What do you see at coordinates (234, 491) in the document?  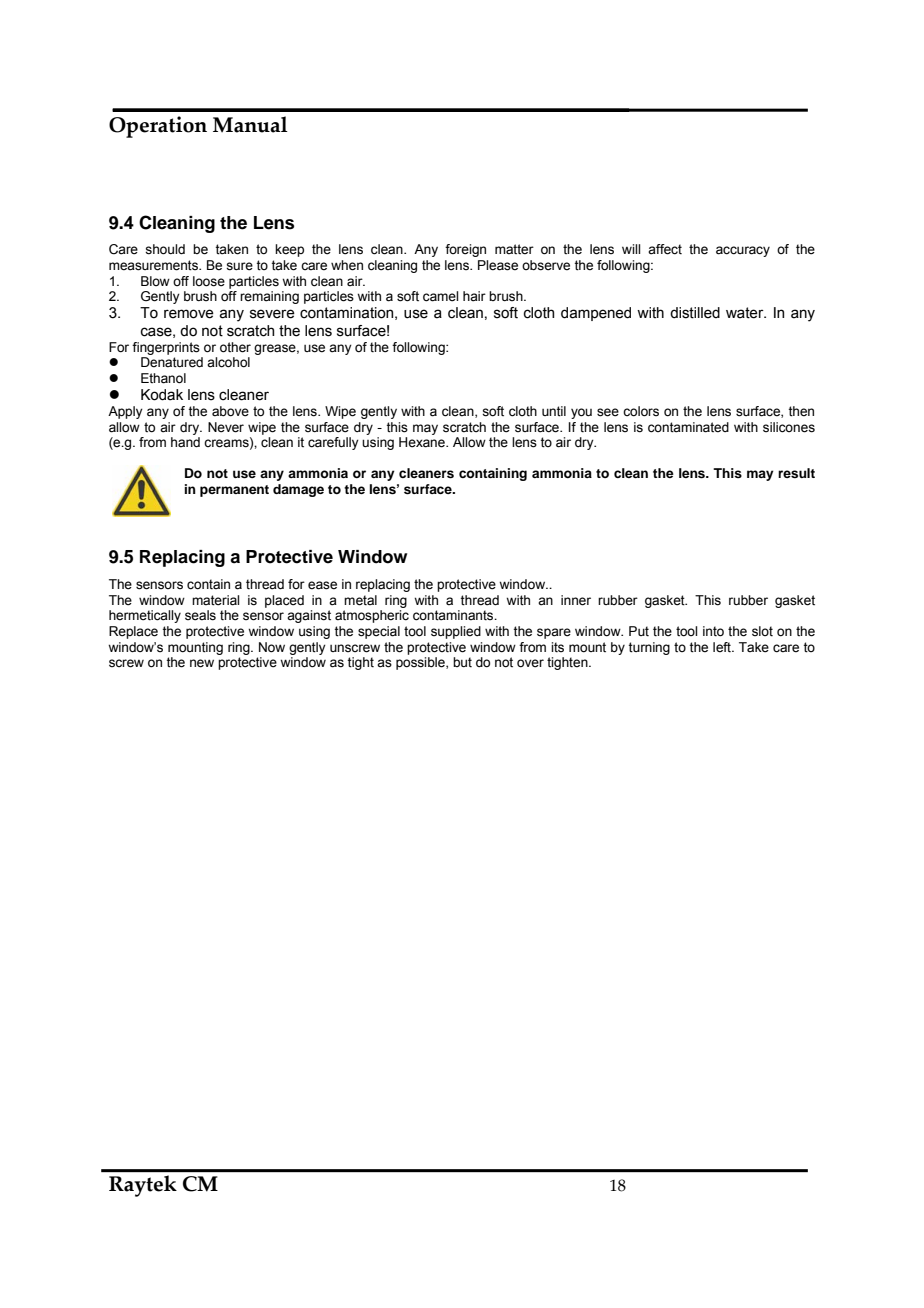 I see `permanent` at bounding box center [234, 491].
